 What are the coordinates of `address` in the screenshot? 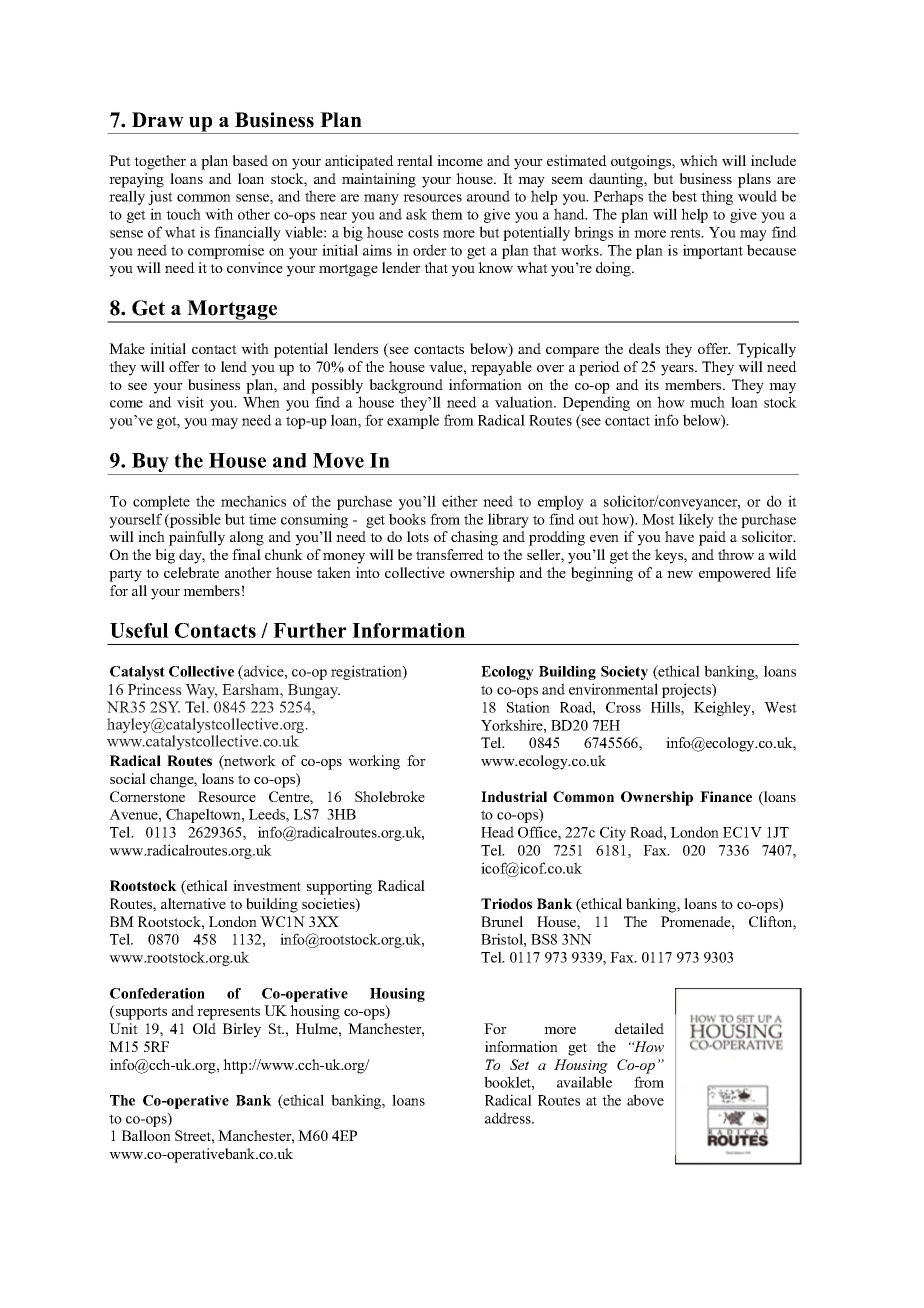 It's located at (509, 1118).
